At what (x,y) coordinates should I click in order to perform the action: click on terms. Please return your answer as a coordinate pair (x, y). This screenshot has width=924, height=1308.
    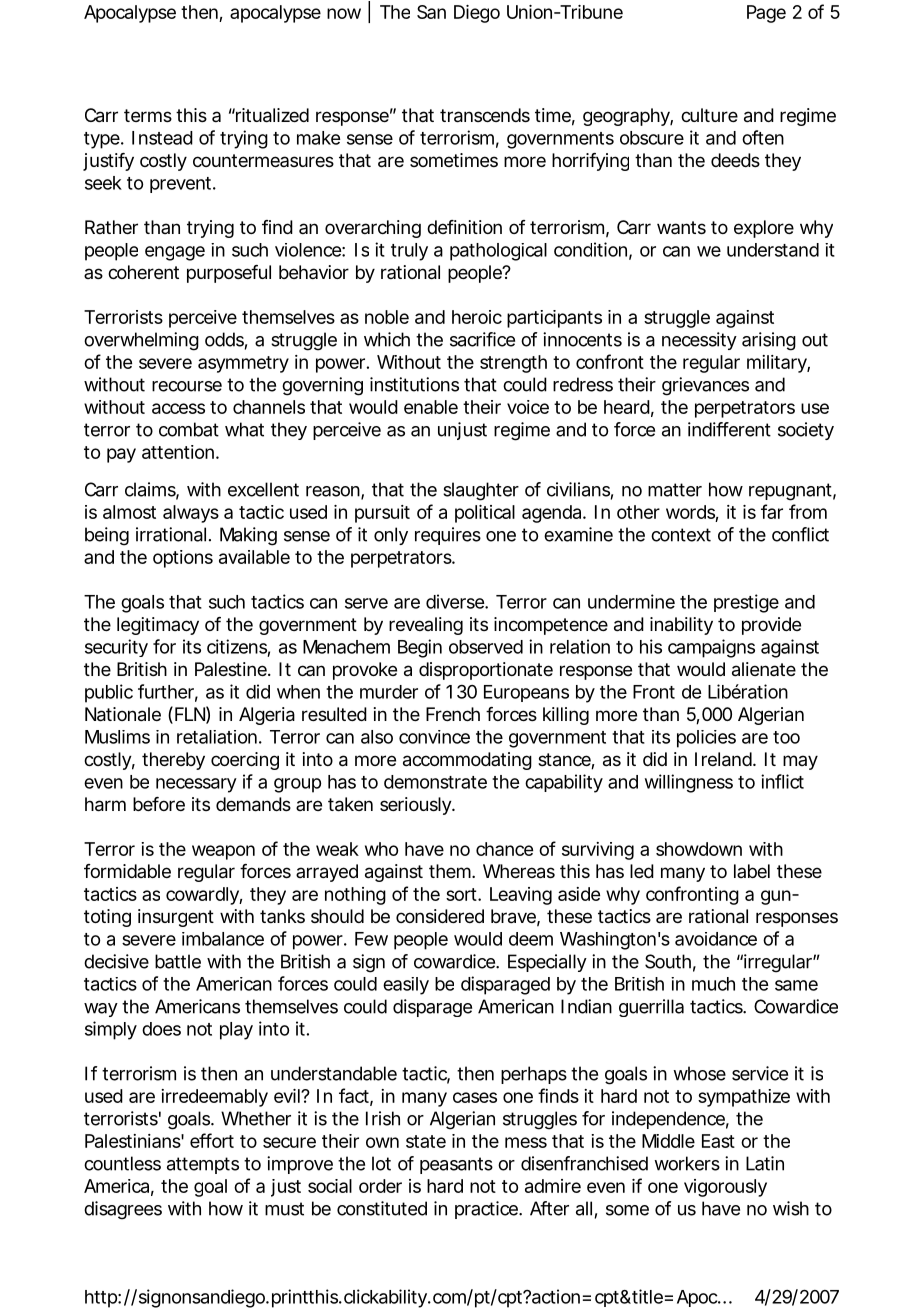
    Looking at the image, I should click on (148, 115).
